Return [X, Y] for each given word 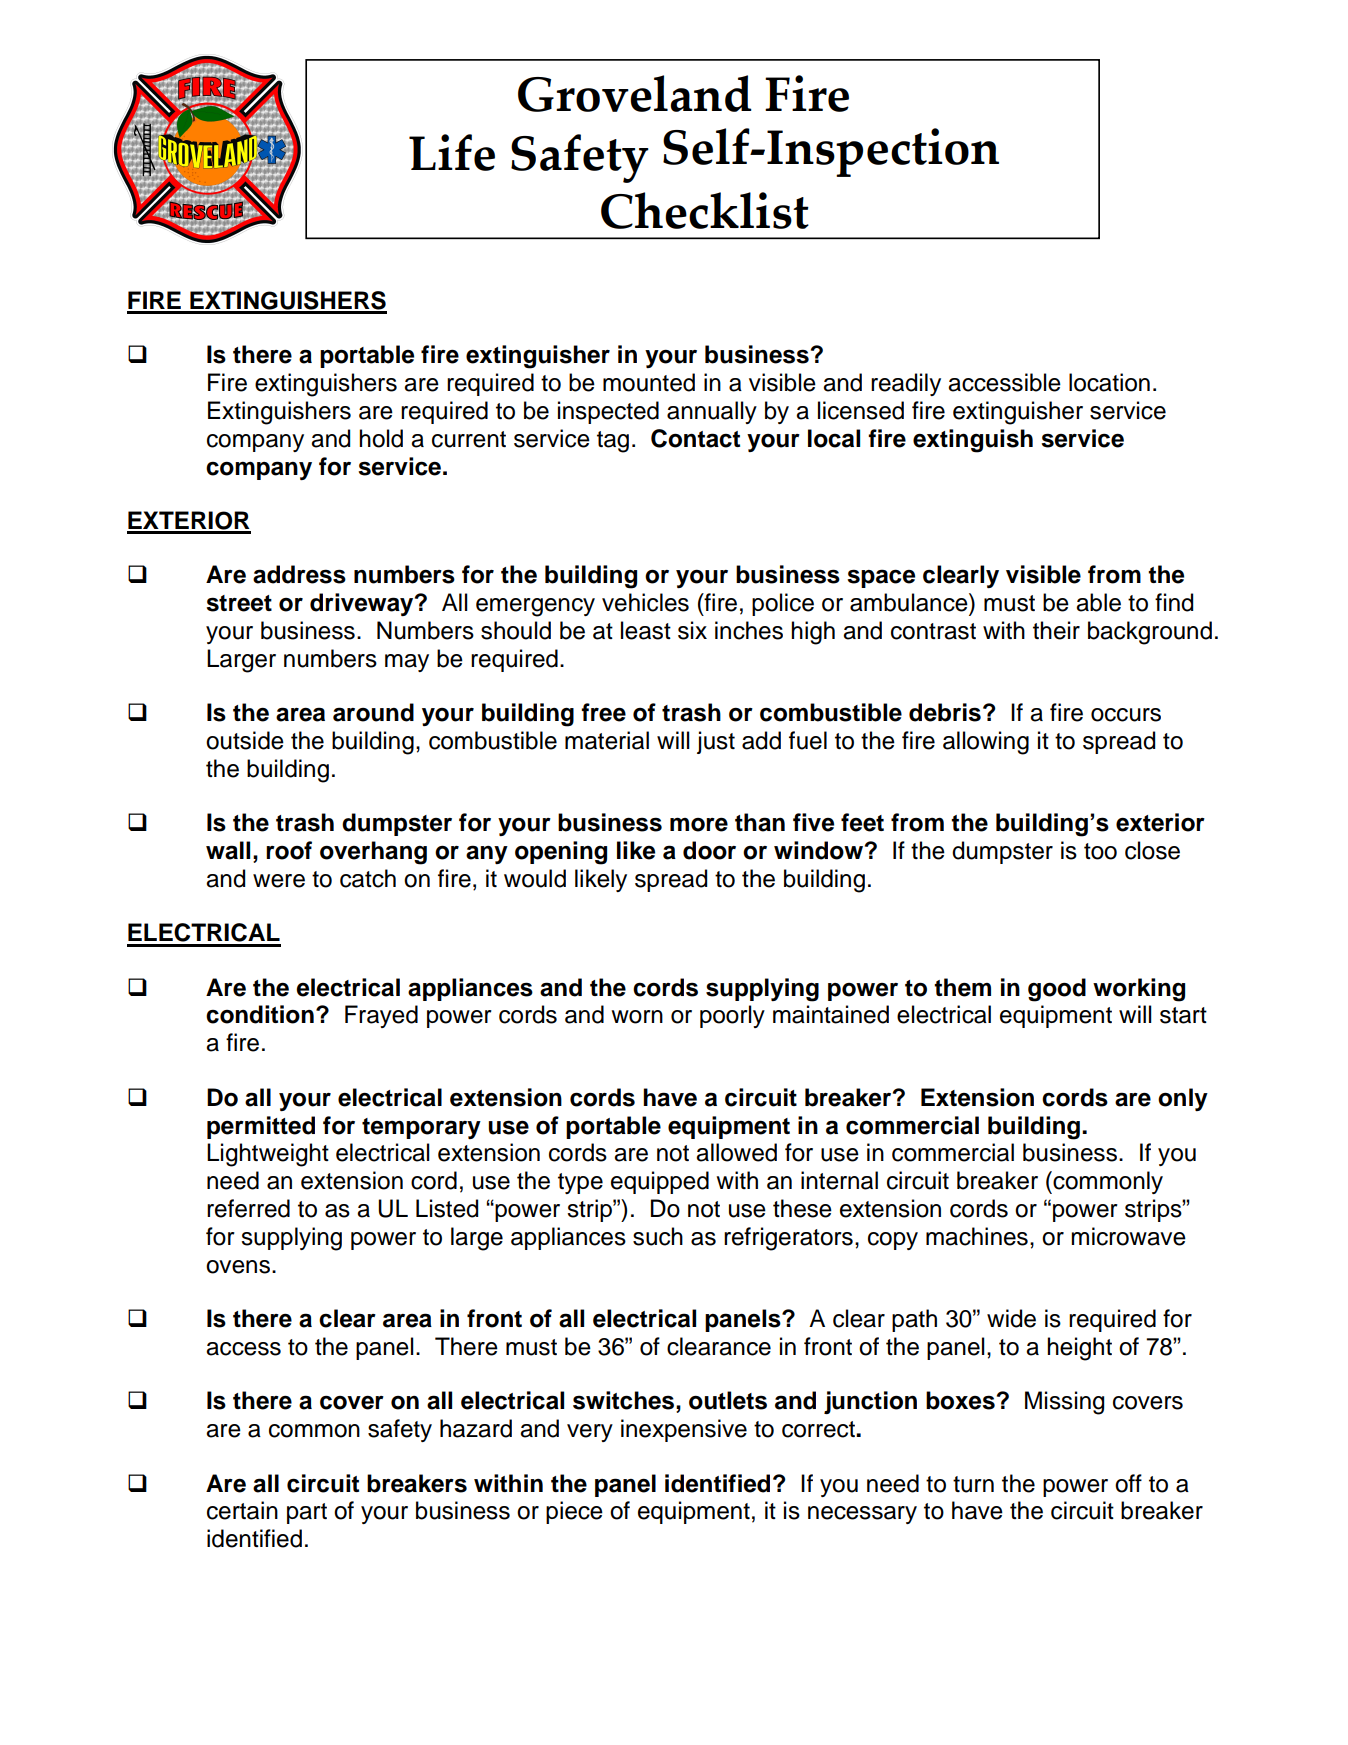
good [1057, 990]
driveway [363, 604]
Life [452, 152]
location [1109, 382]
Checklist [705, 210]
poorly [732, 1016]
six [692, 630]
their [1056, 630]
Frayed [381, 1016]
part [307, 1513]
